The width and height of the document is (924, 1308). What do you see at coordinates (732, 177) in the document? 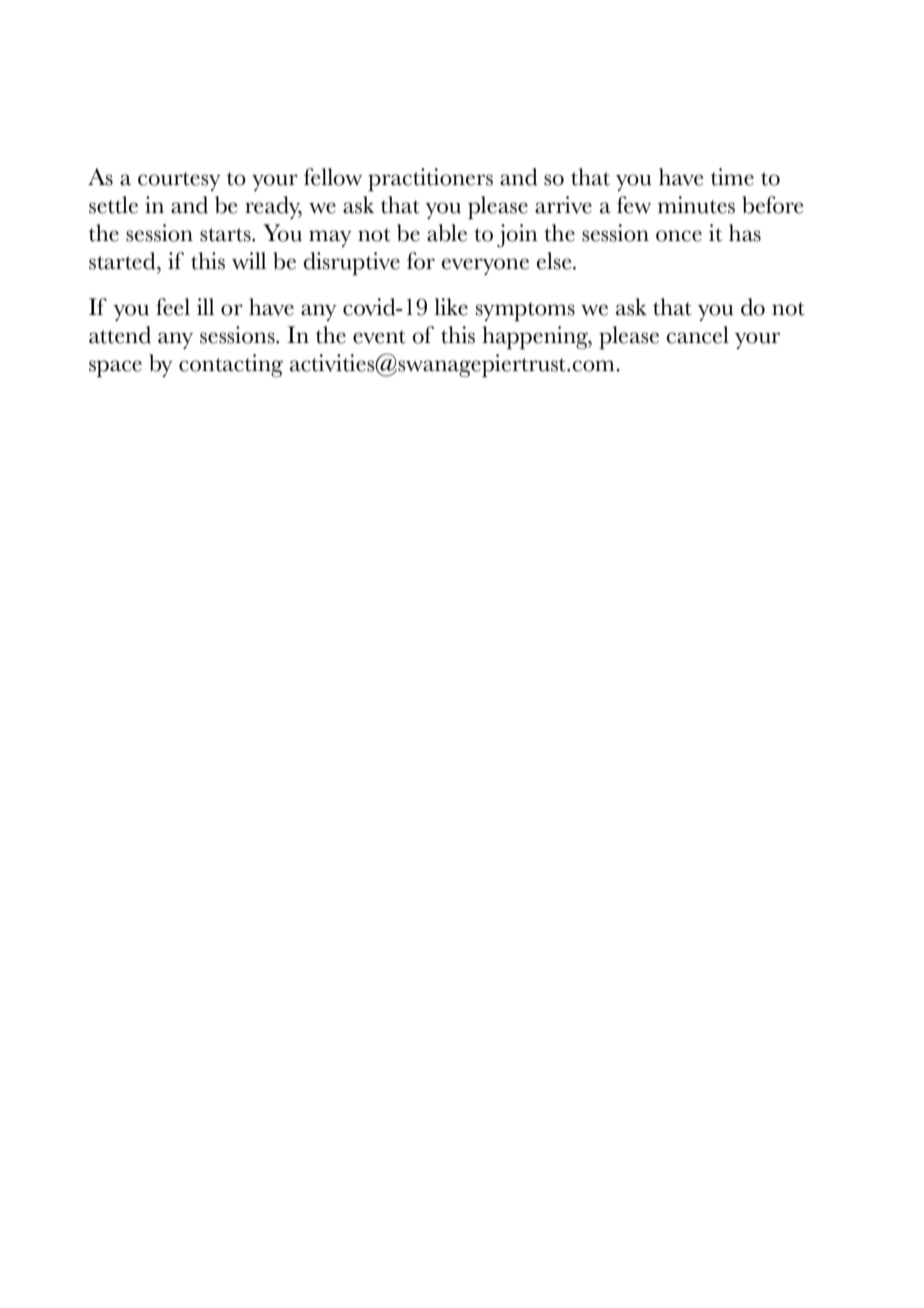
I see `time` at bounding box center [732, 177].
